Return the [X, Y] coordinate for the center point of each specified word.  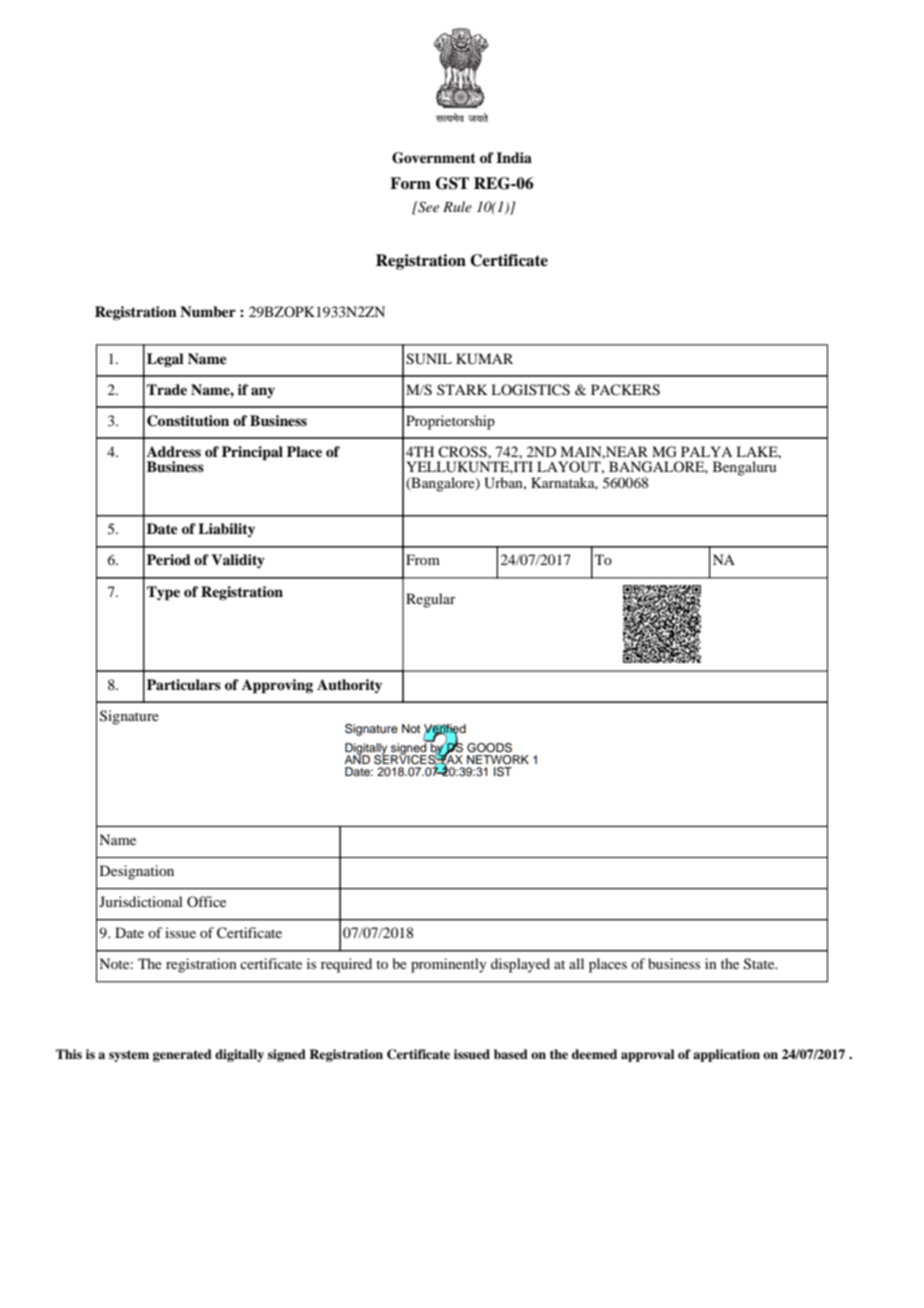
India [514, 157]
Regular [431, 600]
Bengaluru [744, 468]
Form [410, 183]
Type [163, 593]
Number [208, 311]
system [129, 1056]
